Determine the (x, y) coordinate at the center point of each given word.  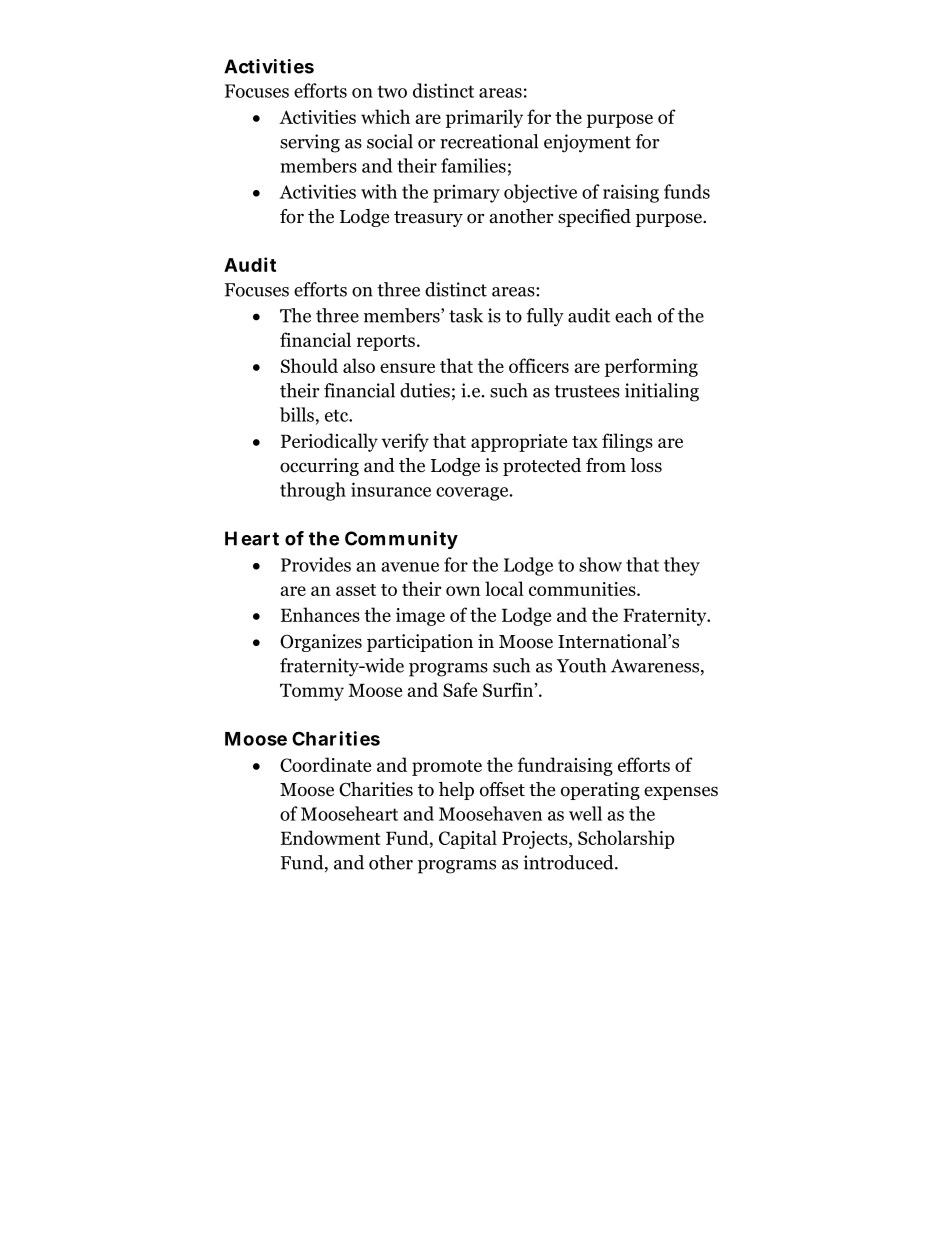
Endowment (331, 837)
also (359, 365)
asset (356, 590)
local (504, 588)
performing (651, 367)
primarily (484, 118)
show (600, 564)
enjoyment (587, 143)
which (385, 116)
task (466, 315)
